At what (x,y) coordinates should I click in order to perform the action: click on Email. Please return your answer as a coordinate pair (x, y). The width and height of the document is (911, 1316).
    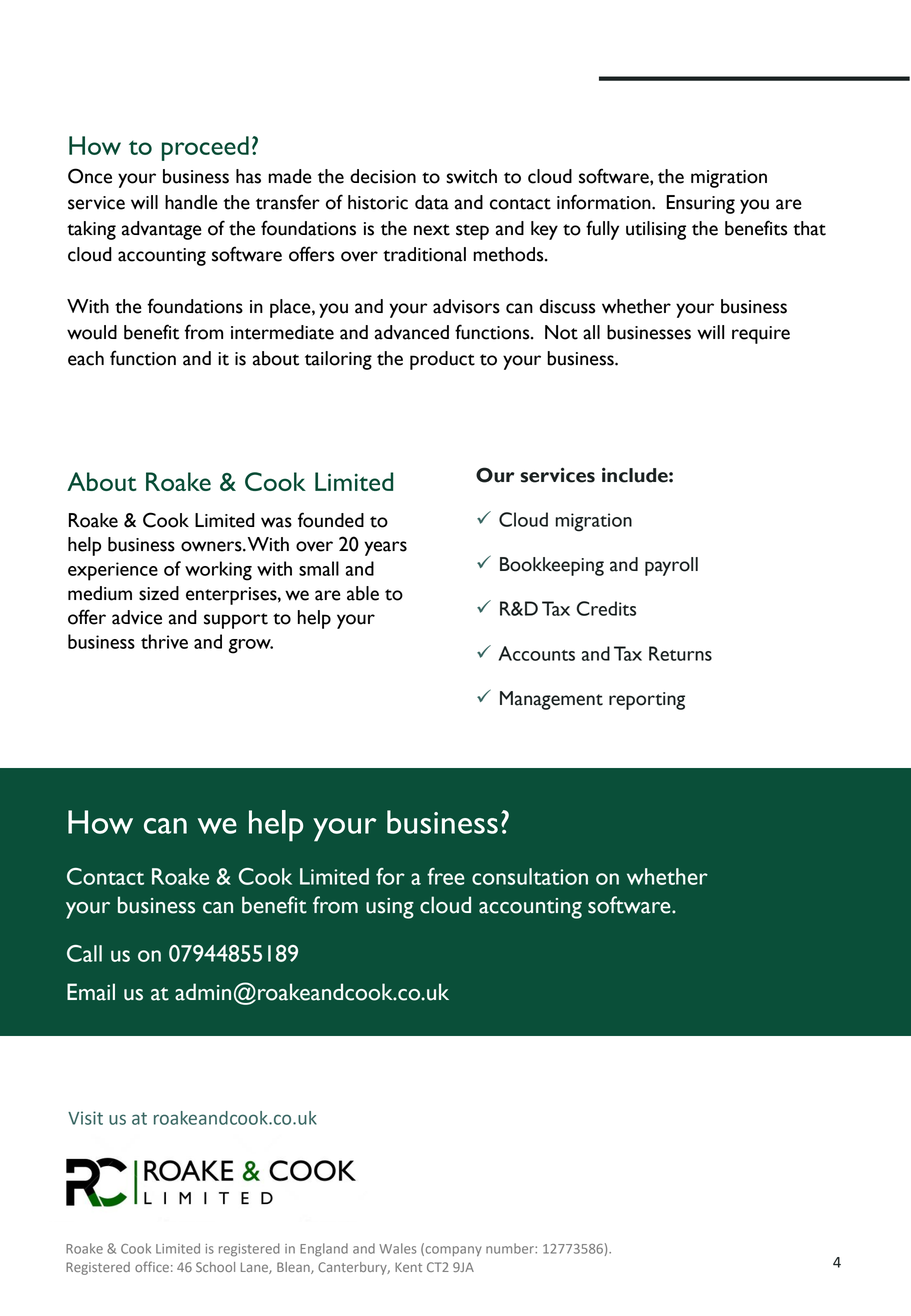
    Looking at the image, I should click on (91, 992).
